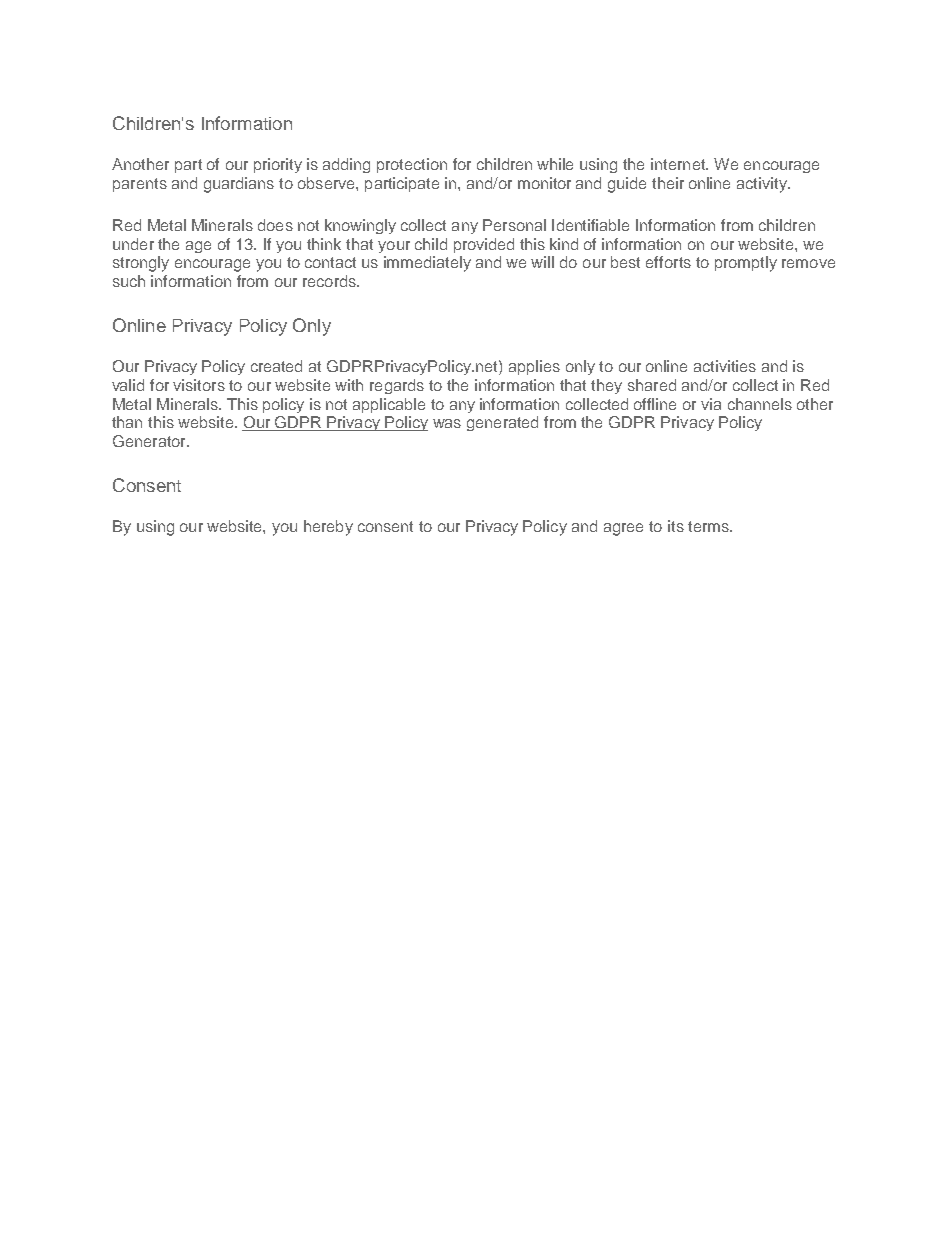  I want to click on promptly, so click(746, 264).
